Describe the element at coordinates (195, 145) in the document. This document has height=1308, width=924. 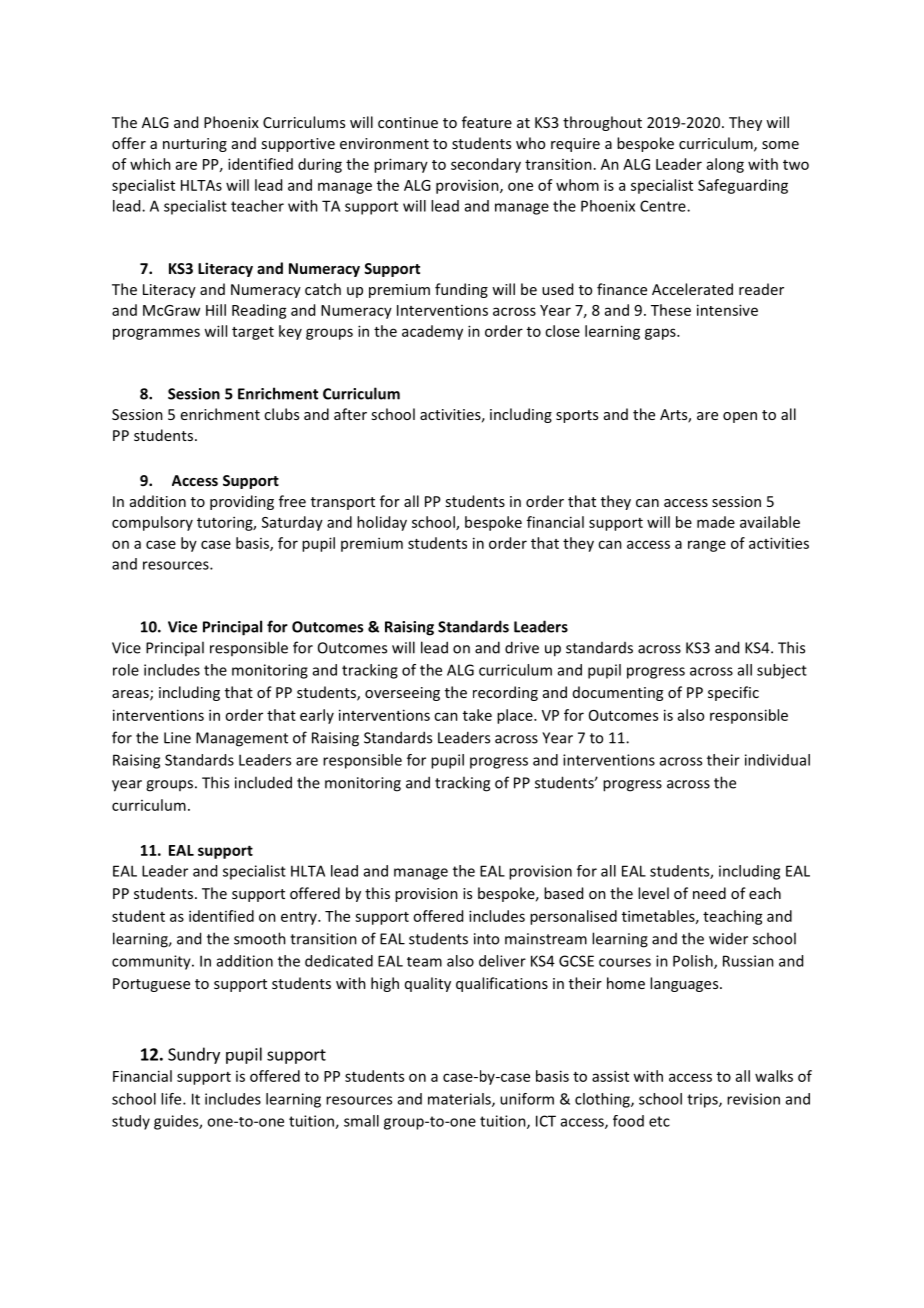
I see `nurturing` at that location.
